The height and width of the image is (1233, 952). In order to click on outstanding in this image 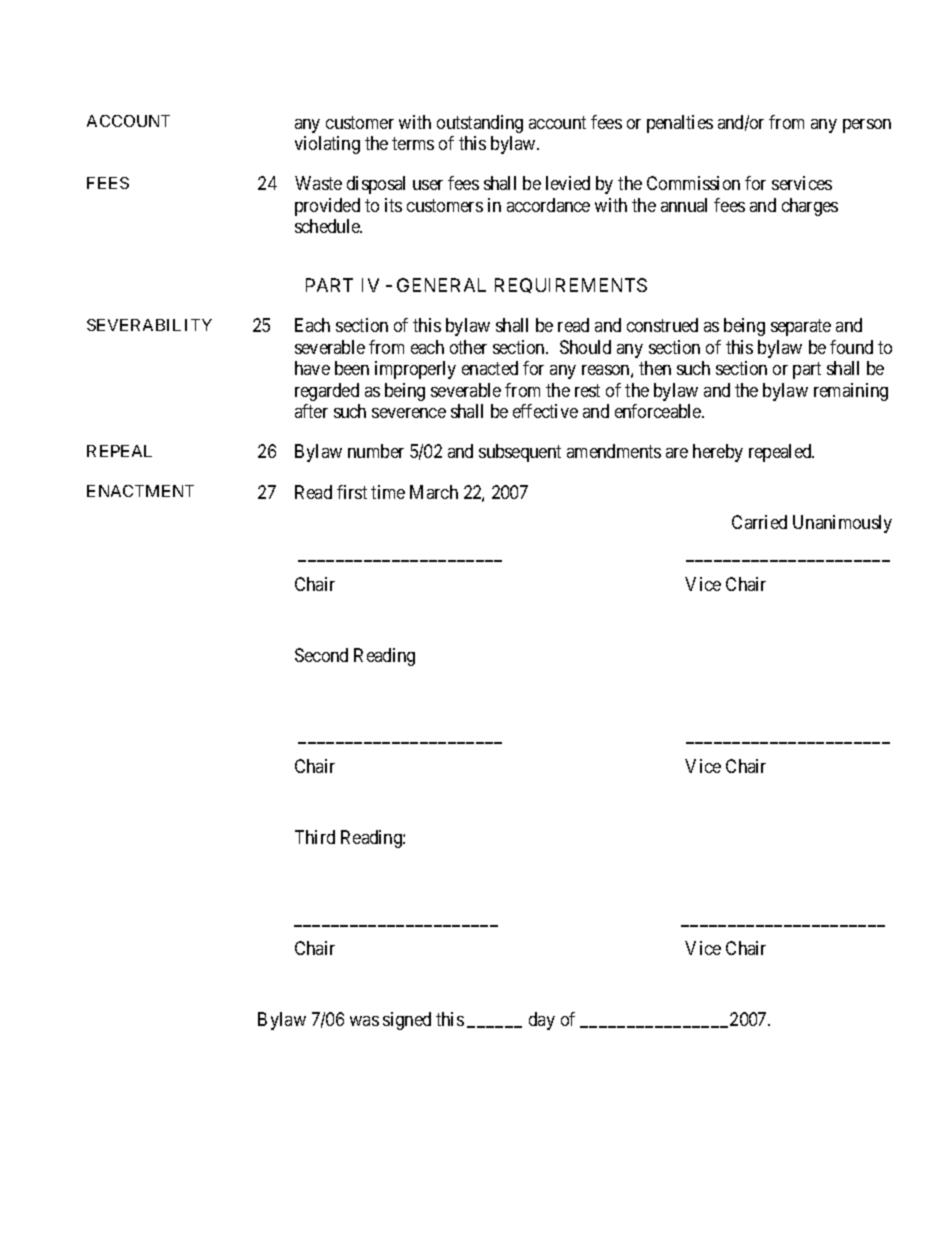, I will do `click(480, 124)`.
